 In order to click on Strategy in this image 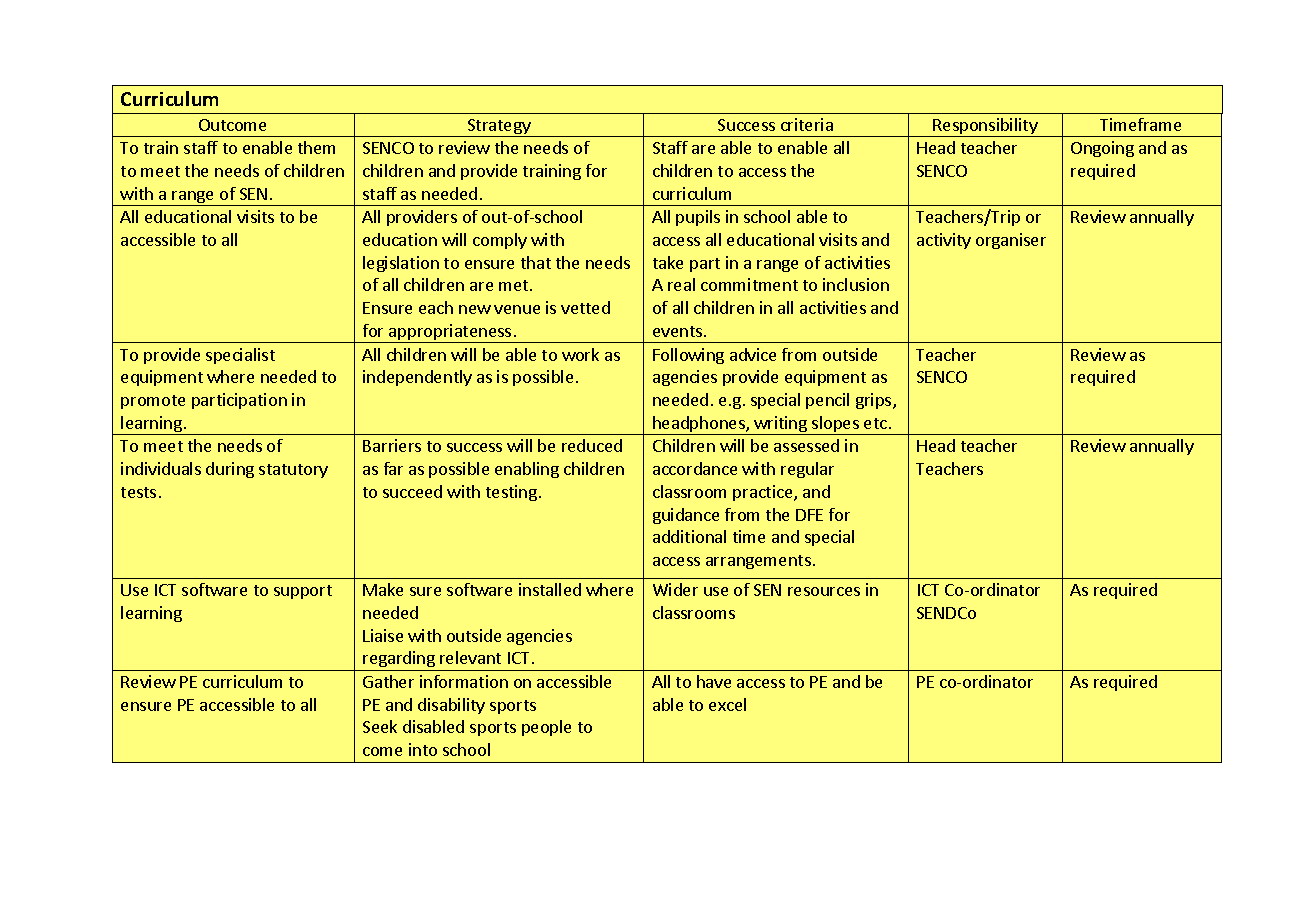, I will do `click(499, 128)`.
